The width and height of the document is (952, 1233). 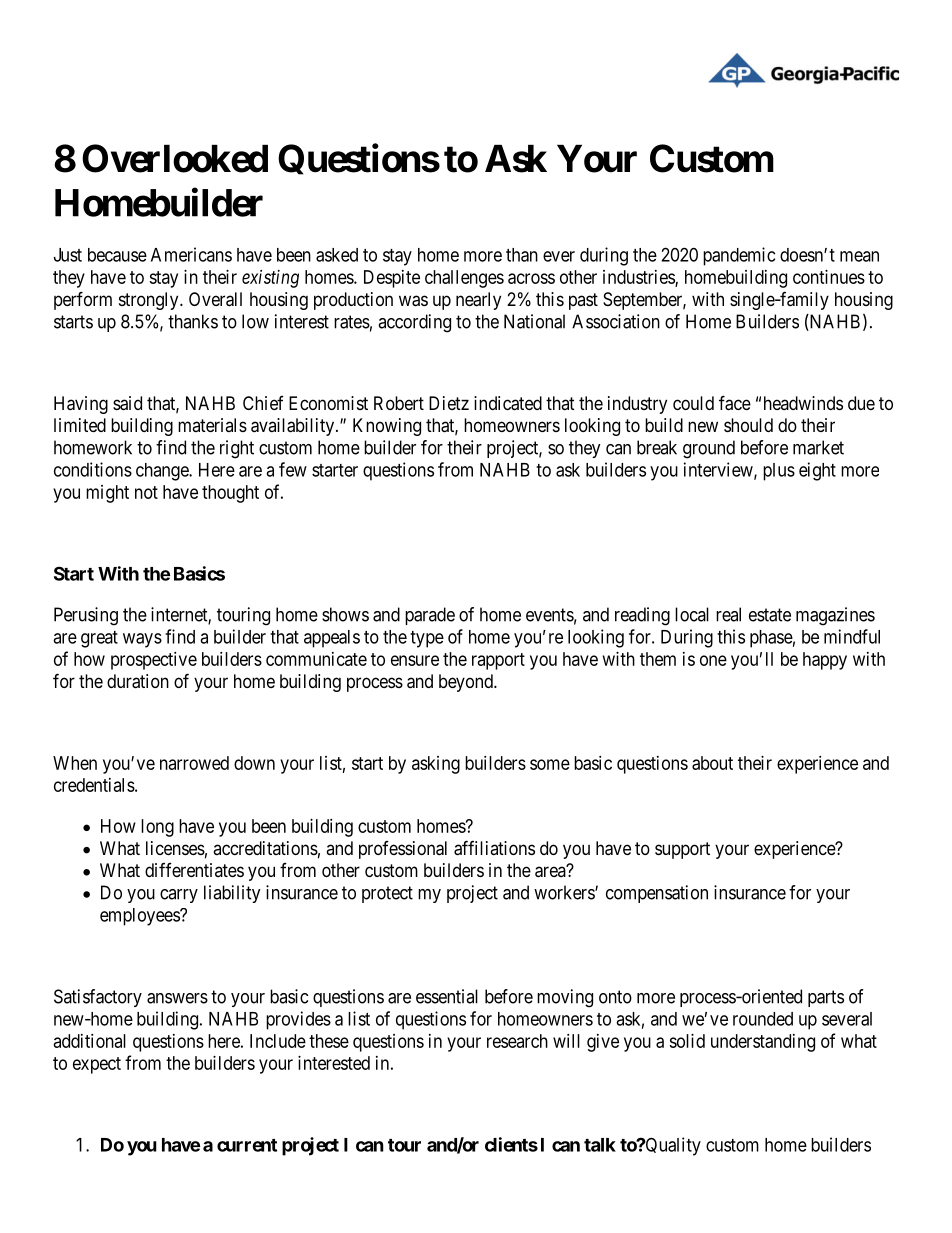 What do you see at coordinates (157, 828) in the document?
I see `long` at bounding box center [157, 828].
